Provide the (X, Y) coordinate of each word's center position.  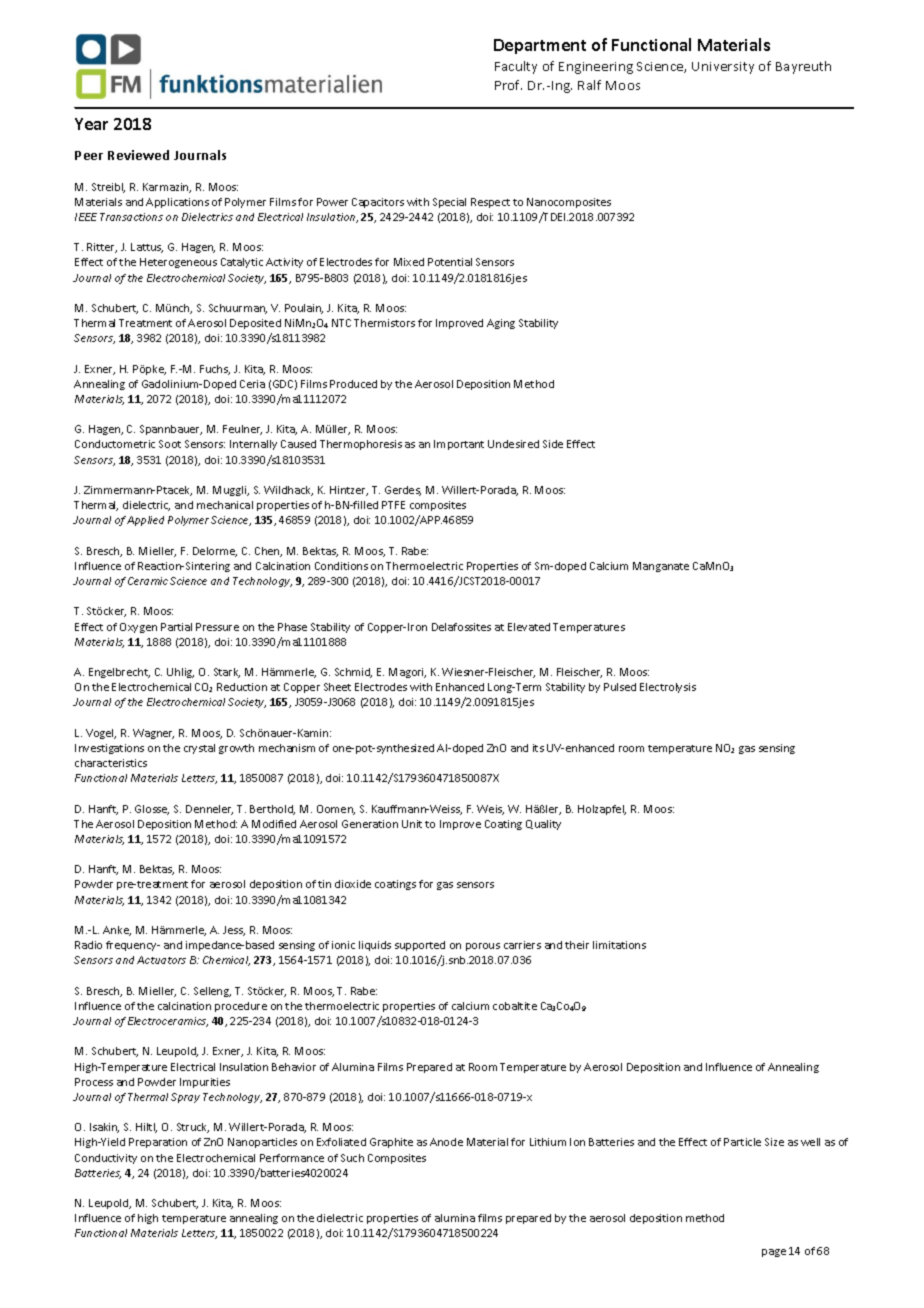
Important (459, 445)
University (723, 68)
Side (553, 444)
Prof (508, 85)
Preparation (158, 1143)
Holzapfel (602, 810)
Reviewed (138, 155)
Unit (412, 824)
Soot (170, 444)
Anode (446, 1142)
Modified (274, 824)
